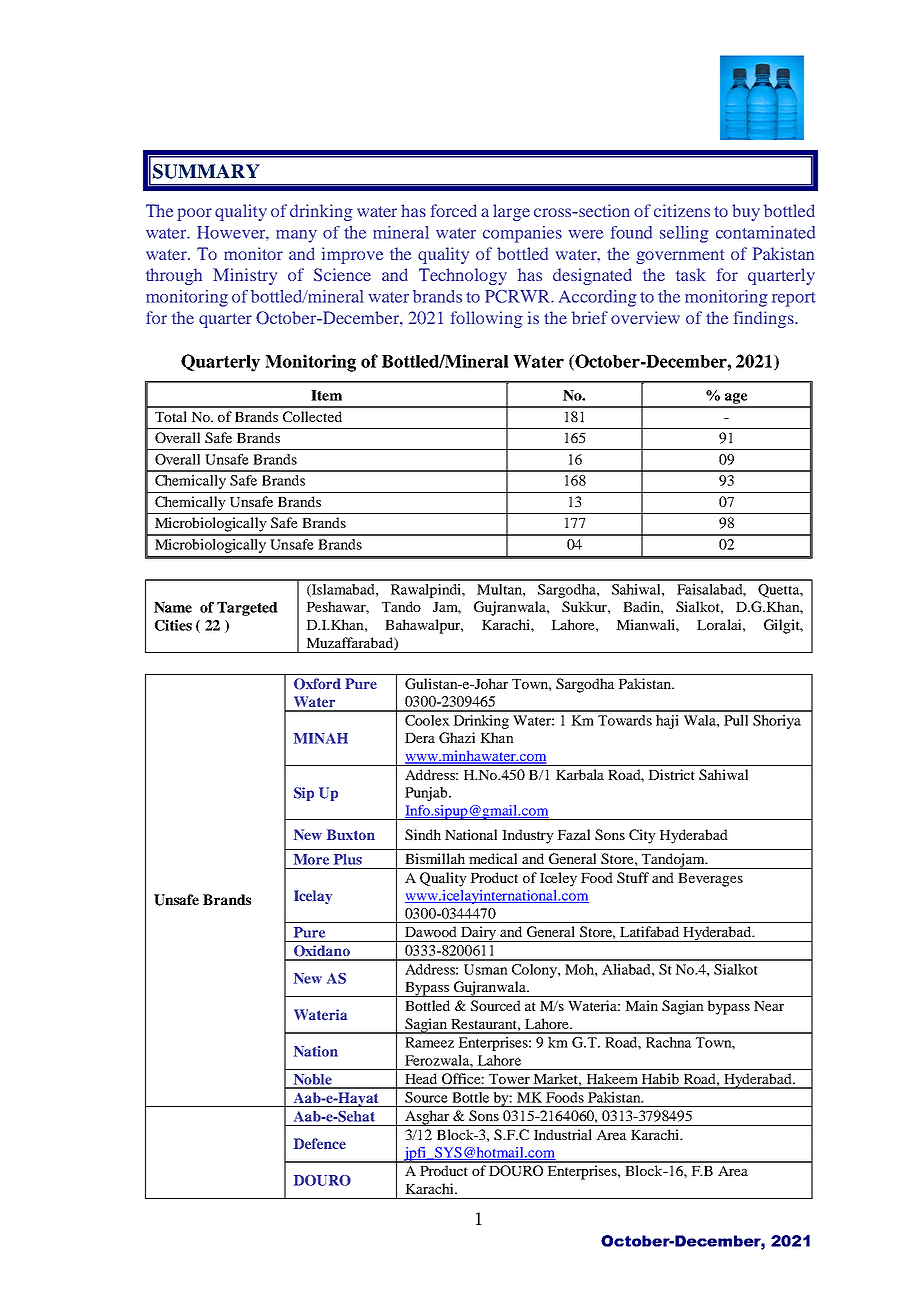 The width and height of the document is (924, 1307). What do you see at coordinates (671, 774) in the document?
I see `District` at bounding box center [671, 774].
